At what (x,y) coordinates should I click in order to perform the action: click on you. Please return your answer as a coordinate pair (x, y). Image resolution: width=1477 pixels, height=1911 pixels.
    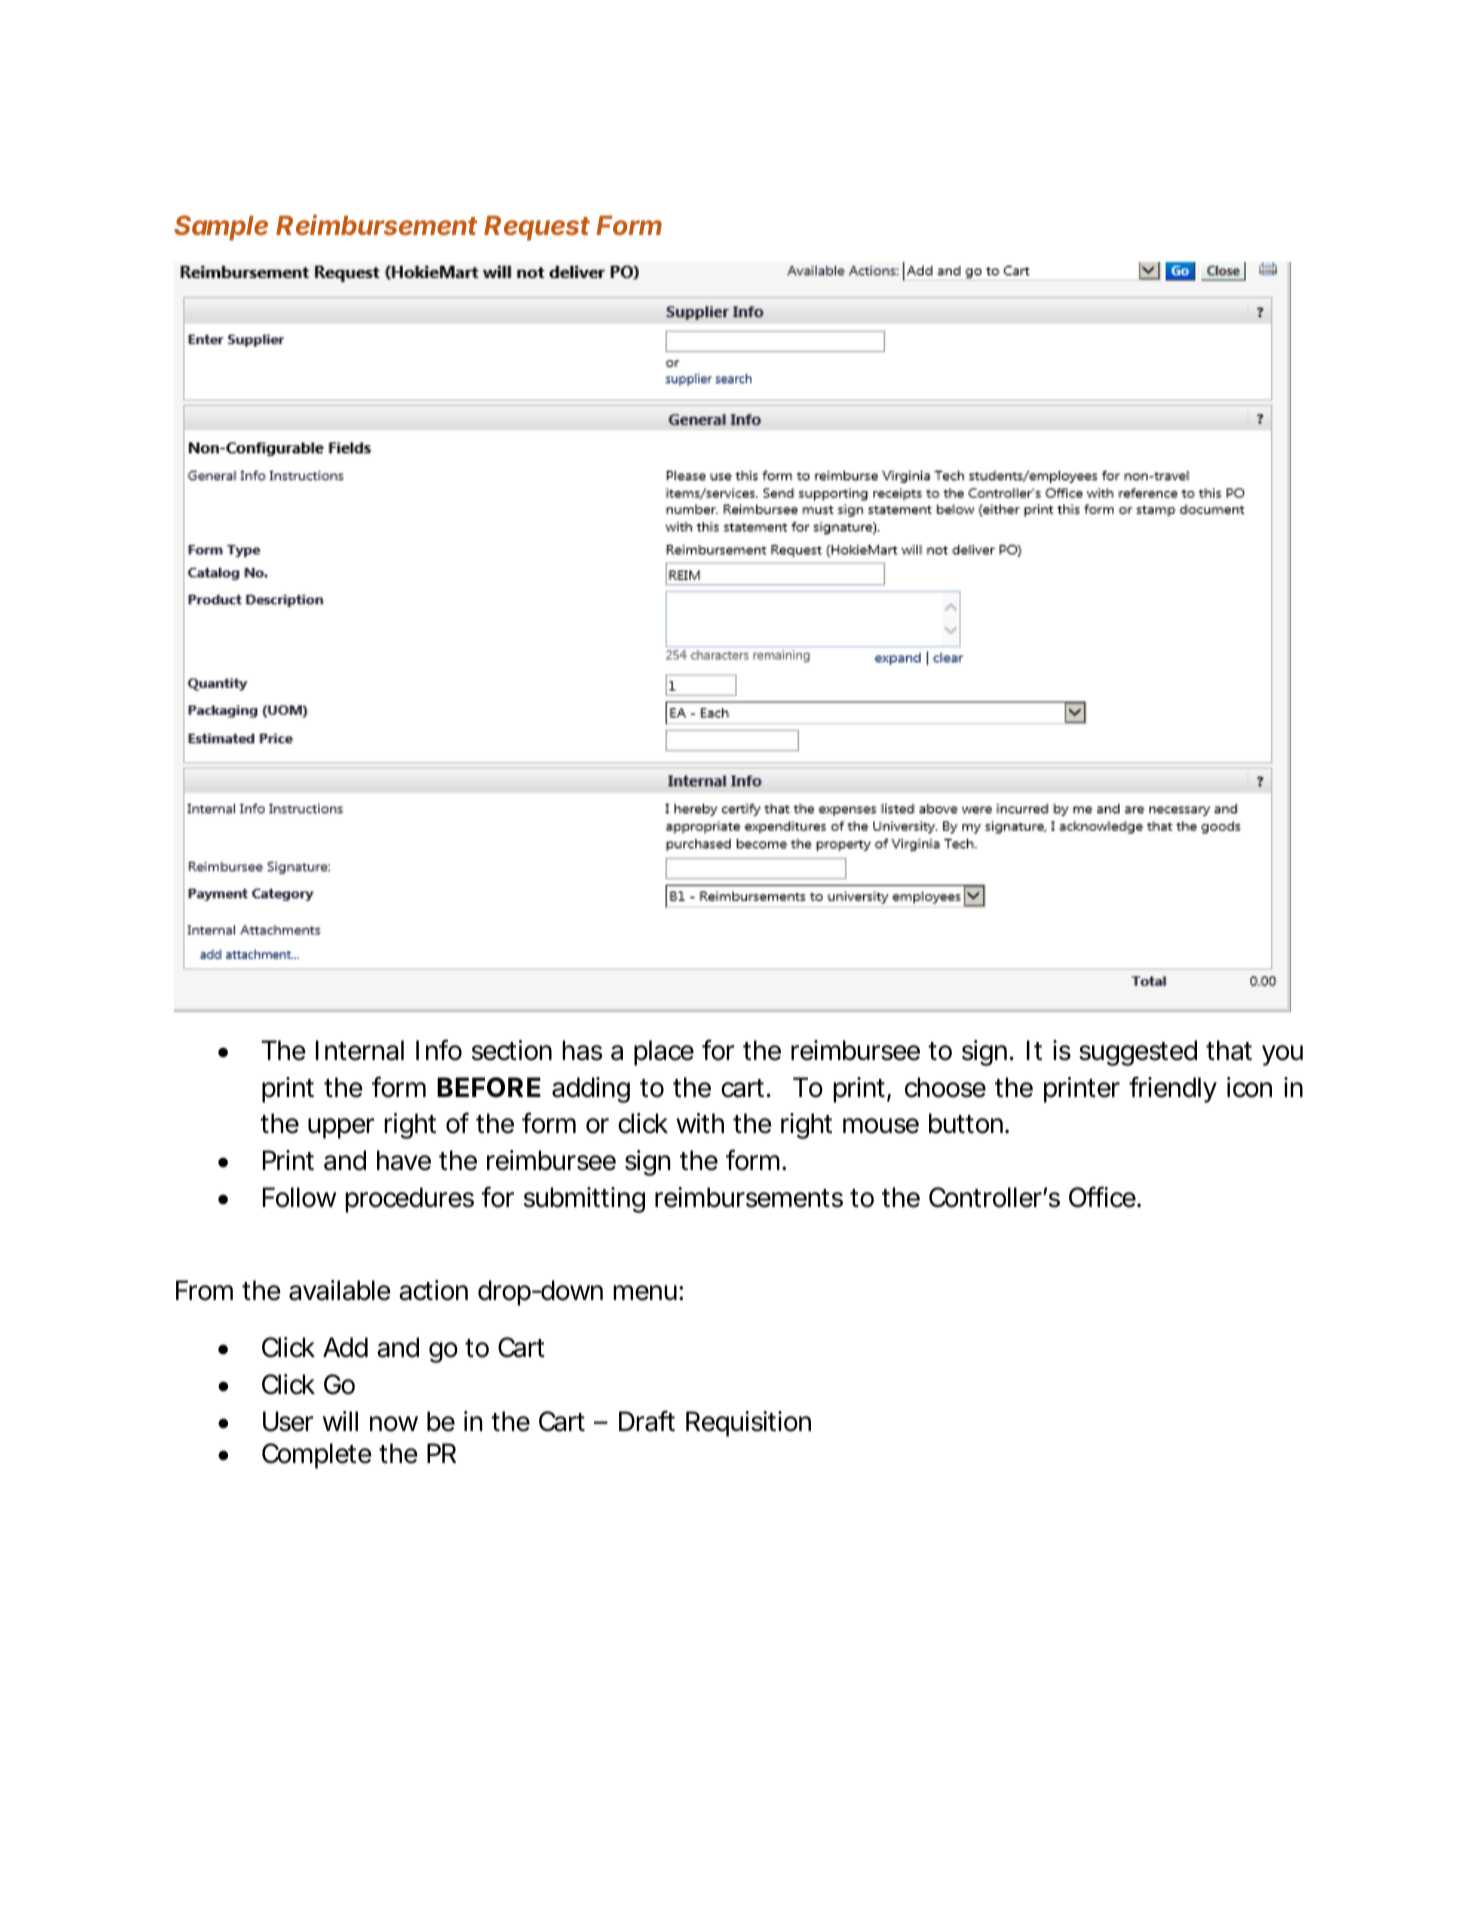
    Looking at the image, I should click on (1282, 1055).
